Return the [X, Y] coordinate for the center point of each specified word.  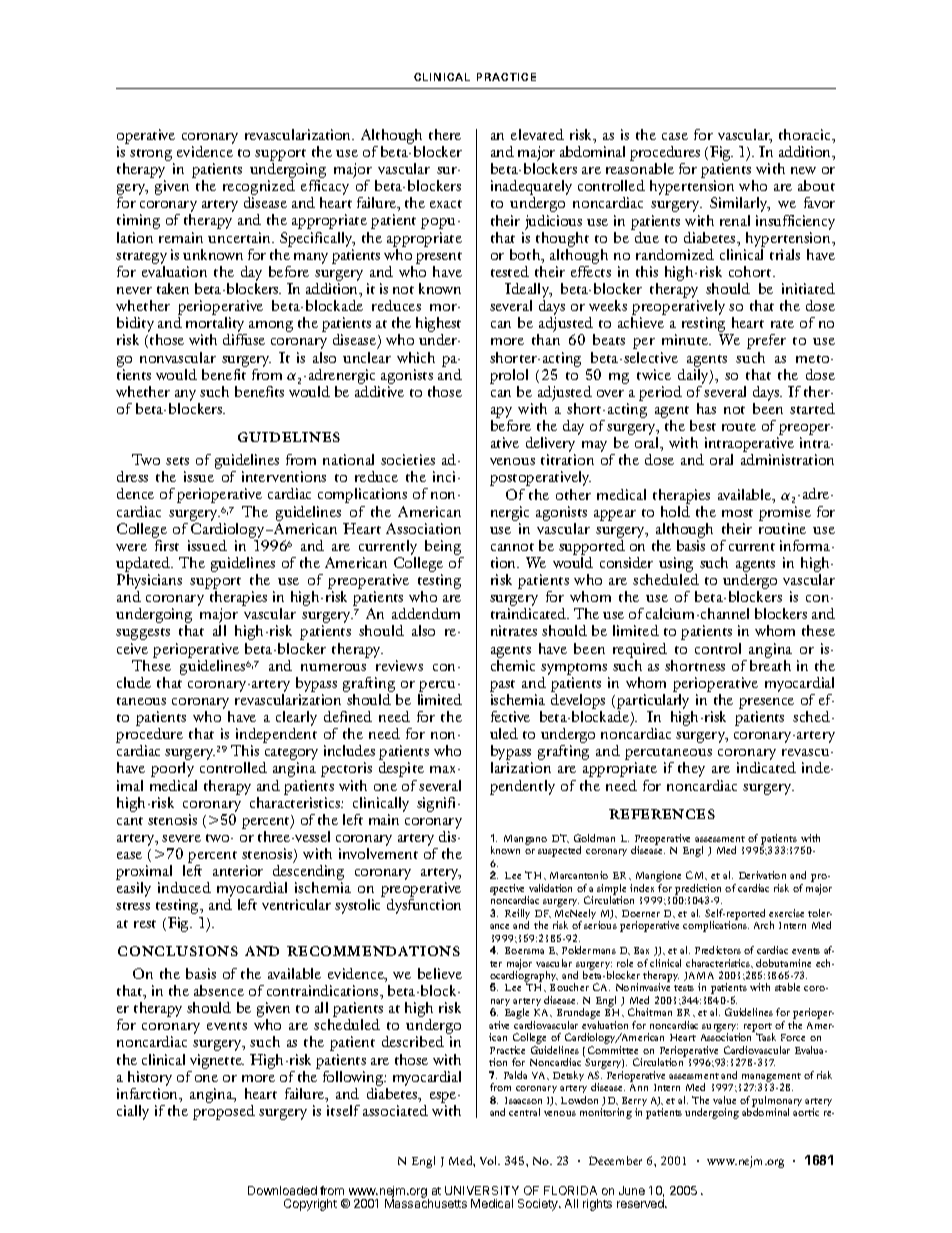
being [444, 549]
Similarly [740, 204]
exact [446, 204]
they [691, 769]
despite [401, 769]
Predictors [718, 950]
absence [219, 990]
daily [694, 375]
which [416, 357]
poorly [172, 769]
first [167, 545]
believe [440, 973]
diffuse [244, 339]
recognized [259, 189]
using [678, 566]
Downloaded [282, 1190]
